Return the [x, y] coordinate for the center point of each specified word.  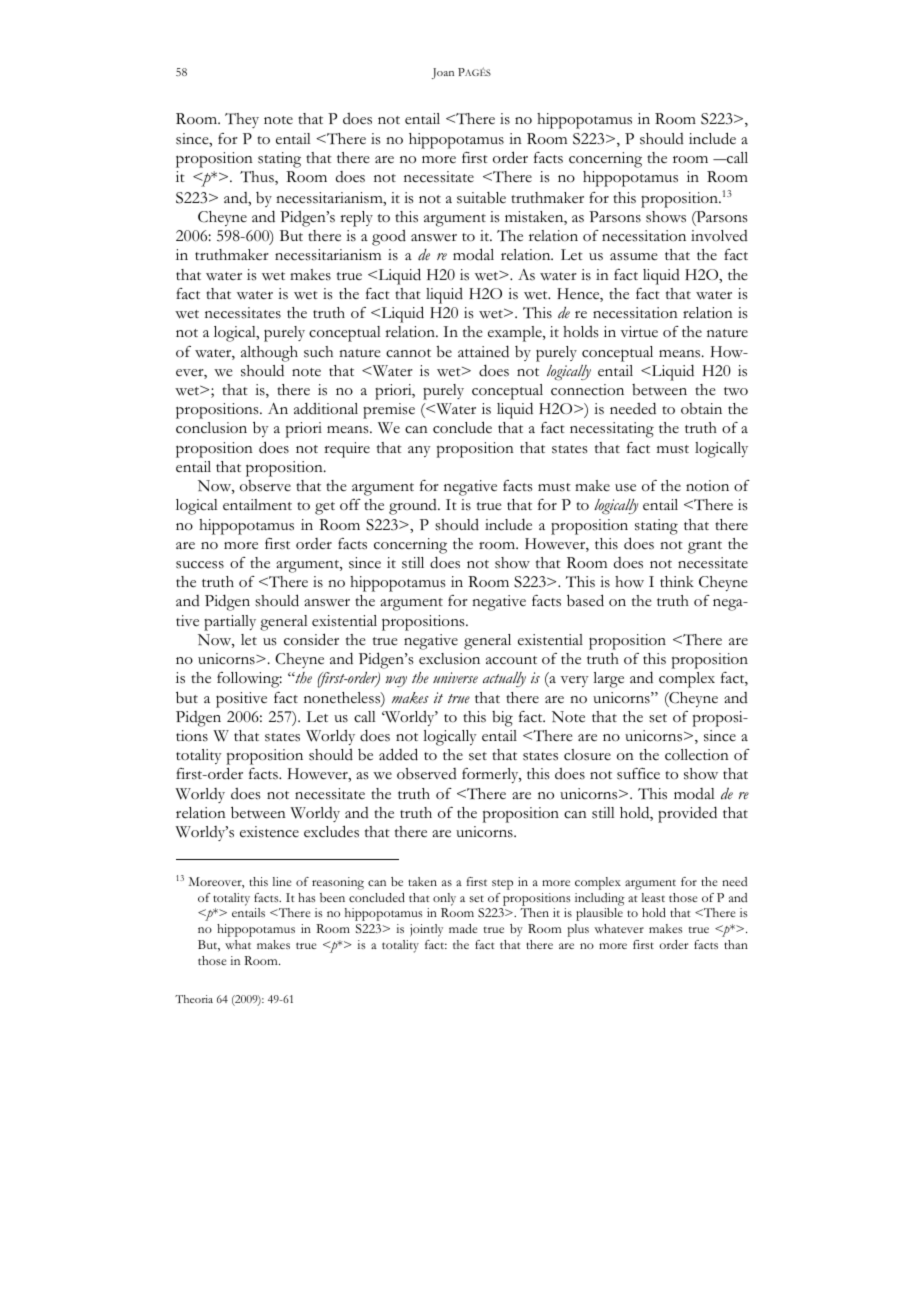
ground [414, 507]
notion [707, 486]
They [242, 120]
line [282, 881]
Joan [443, 73]
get [325, 508]
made [463, 928]
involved [719, 235]
